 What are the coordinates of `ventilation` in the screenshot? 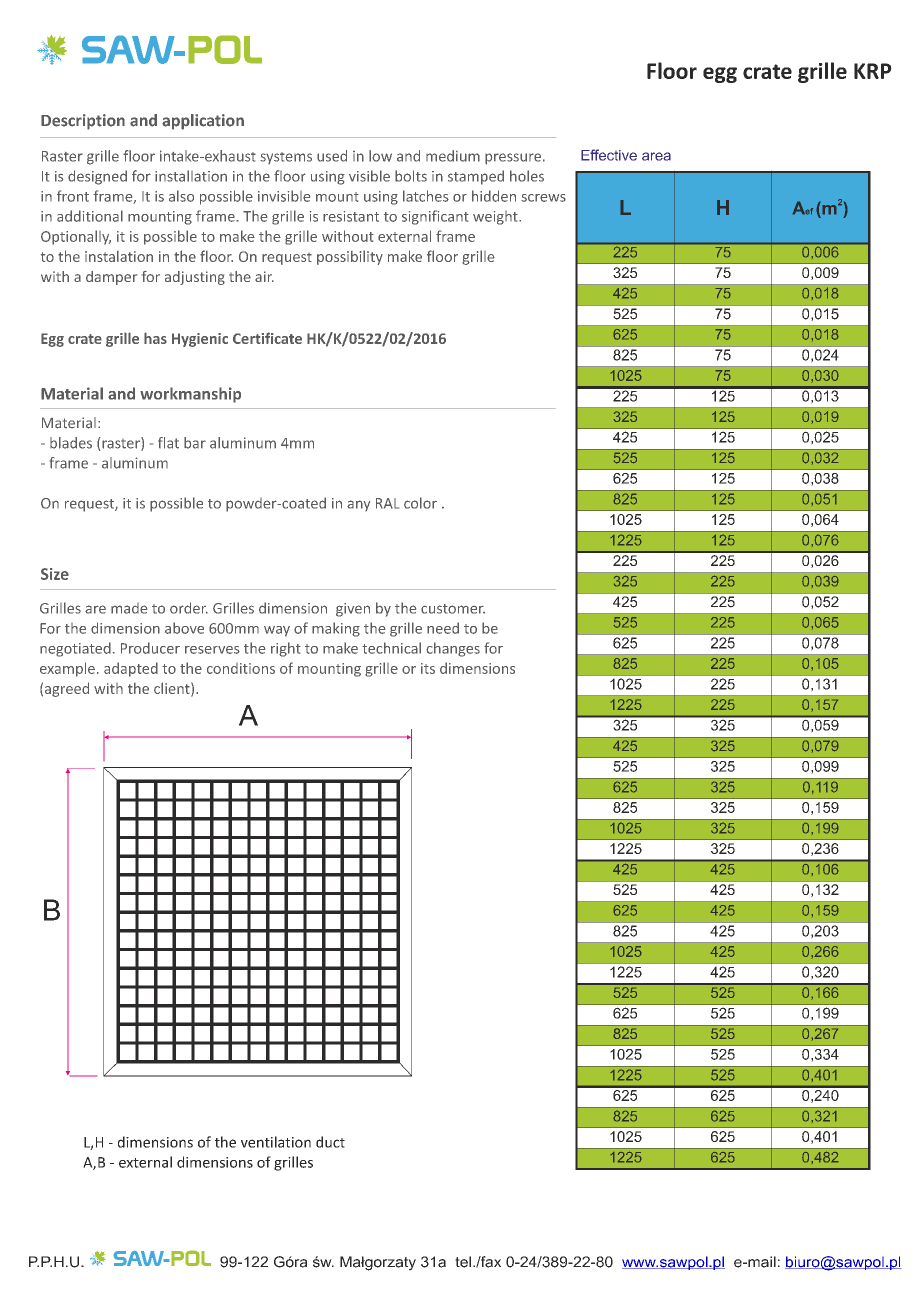 It's located at (276, 1142).
